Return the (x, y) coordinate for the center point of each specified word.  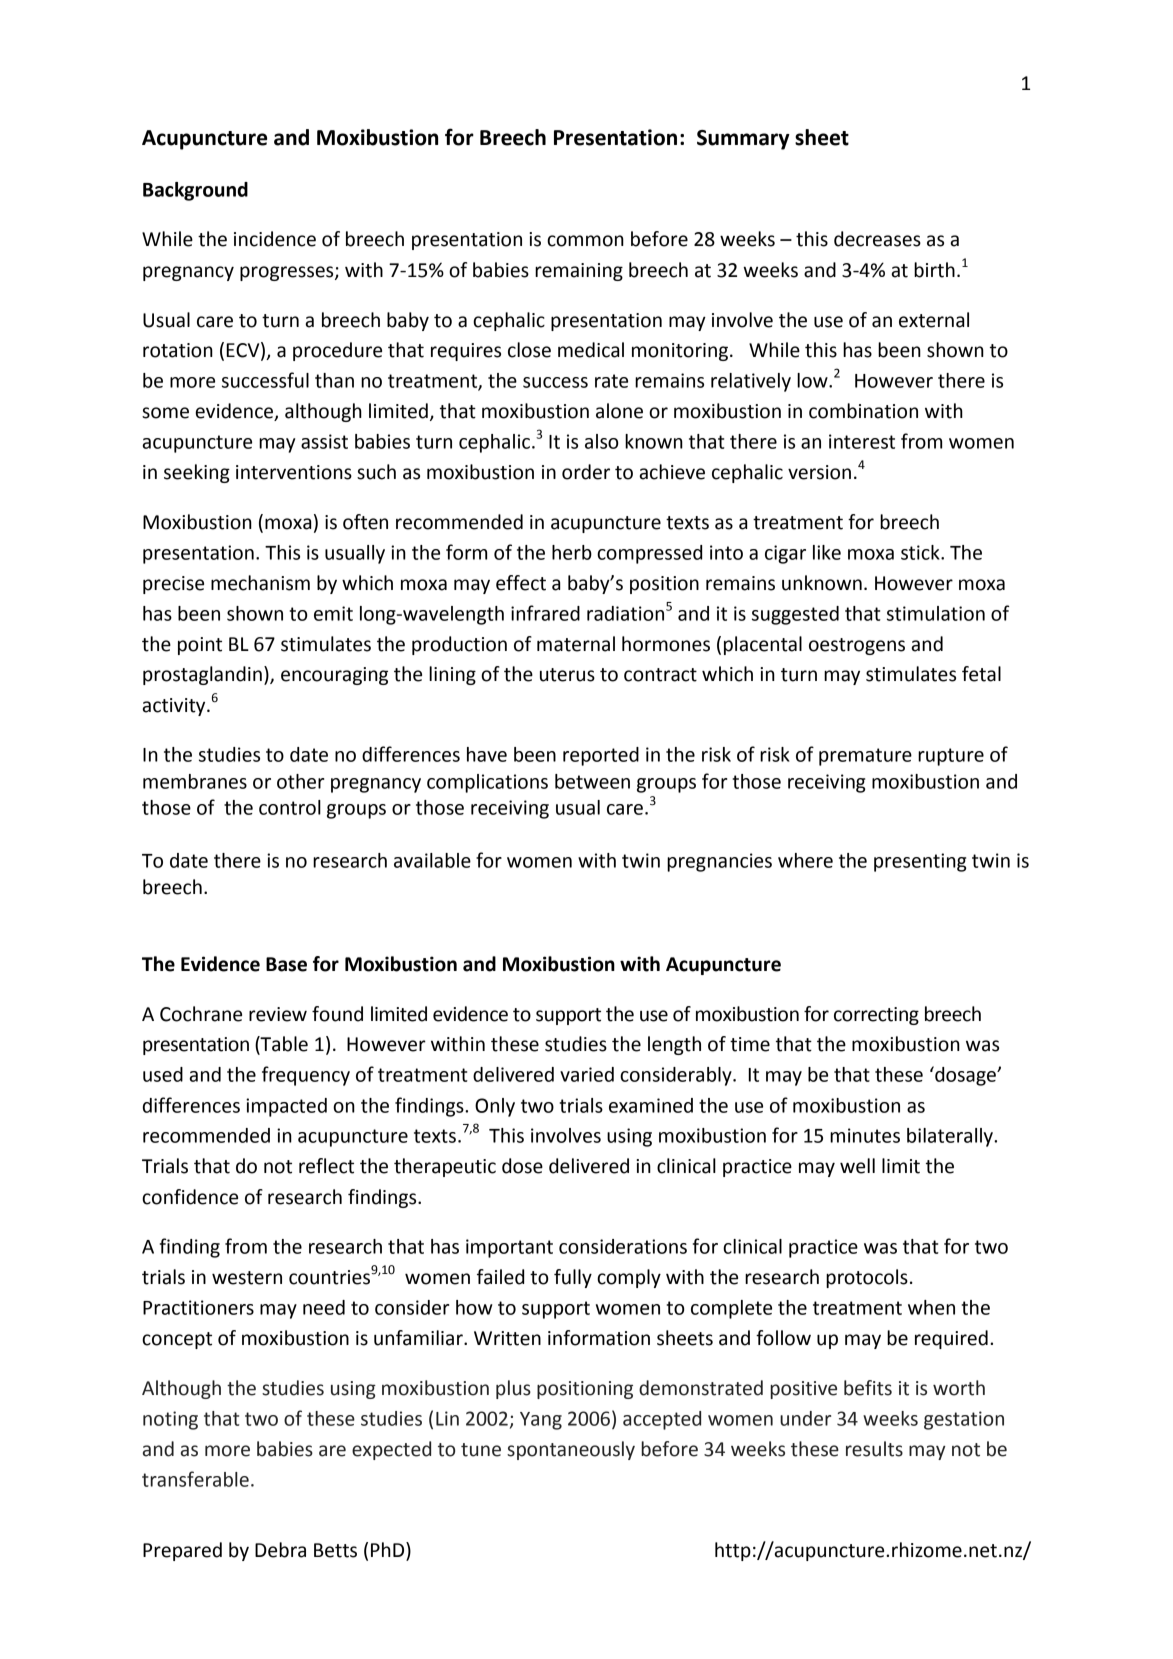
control (290, 807)
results (874, 1449)
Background (195, 191)
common (585, 241)
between (592, 781)
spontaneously (571, 1450)
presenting (920, 862)
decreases (877, 239)
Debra (280, 1550)
